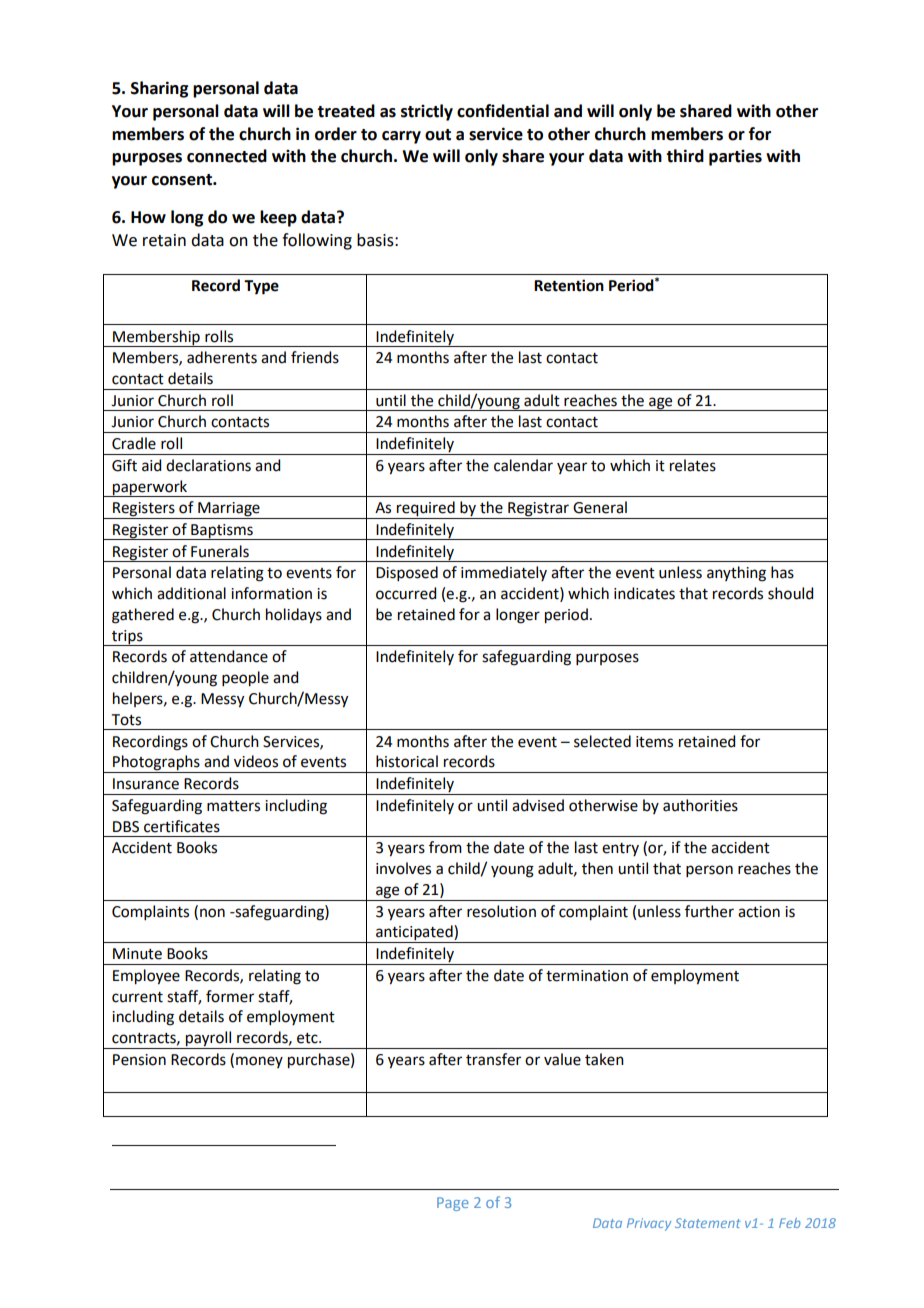  I want to click on Statement, so click(708, 1223).
